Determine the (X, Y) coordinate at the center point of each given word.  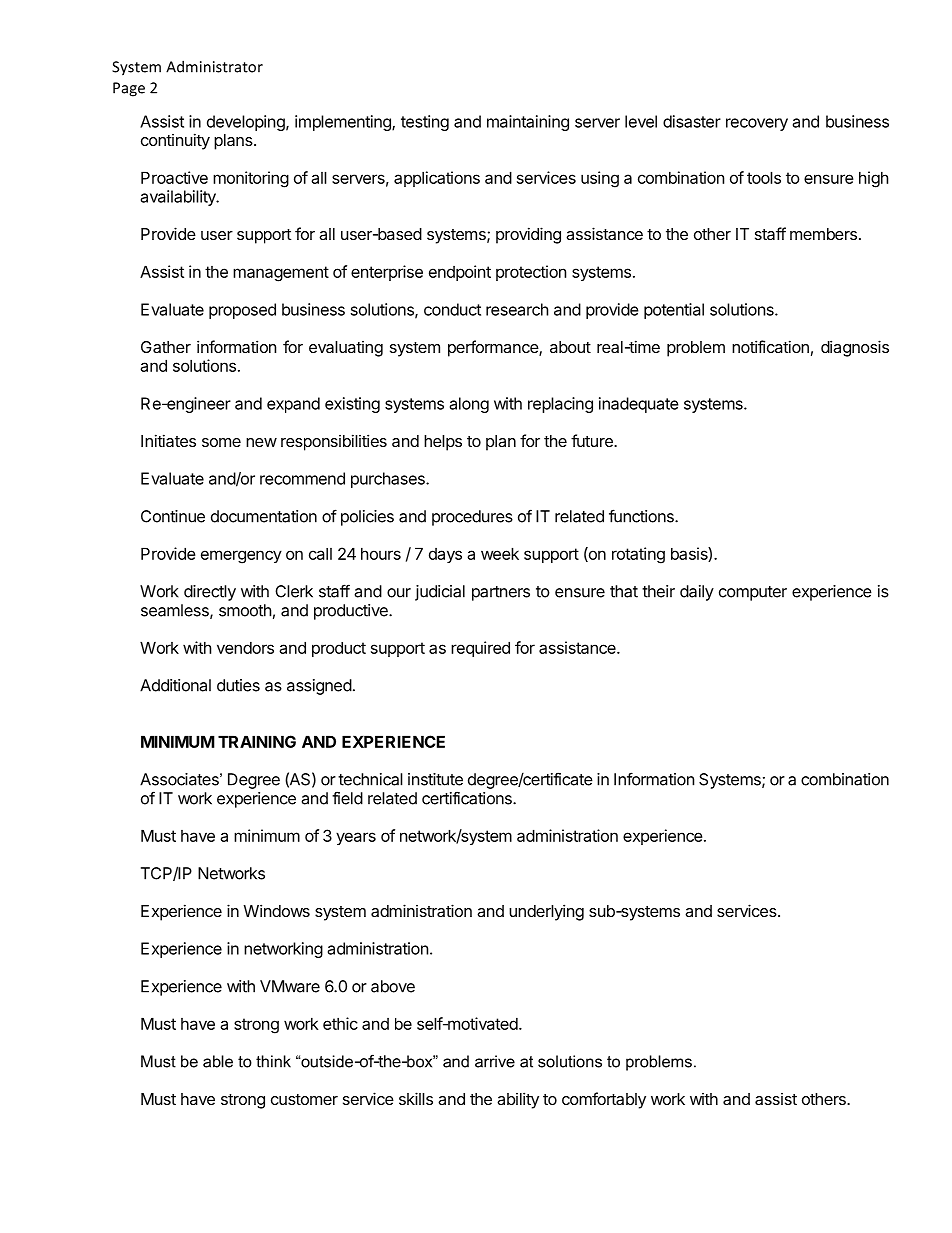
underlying (546, 912)
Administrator (214, 66)
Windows (277, 910)
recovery (757, 124)
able (218, 1061)
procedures (472, 518)
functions (642, 516)
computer (753, 593)
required (480, 649)
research (517, 309)
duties (238, 685)
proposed (242, 311)
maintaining (528, 123)
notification (770, 346)
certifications (468, 798)
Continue (173, 516)
